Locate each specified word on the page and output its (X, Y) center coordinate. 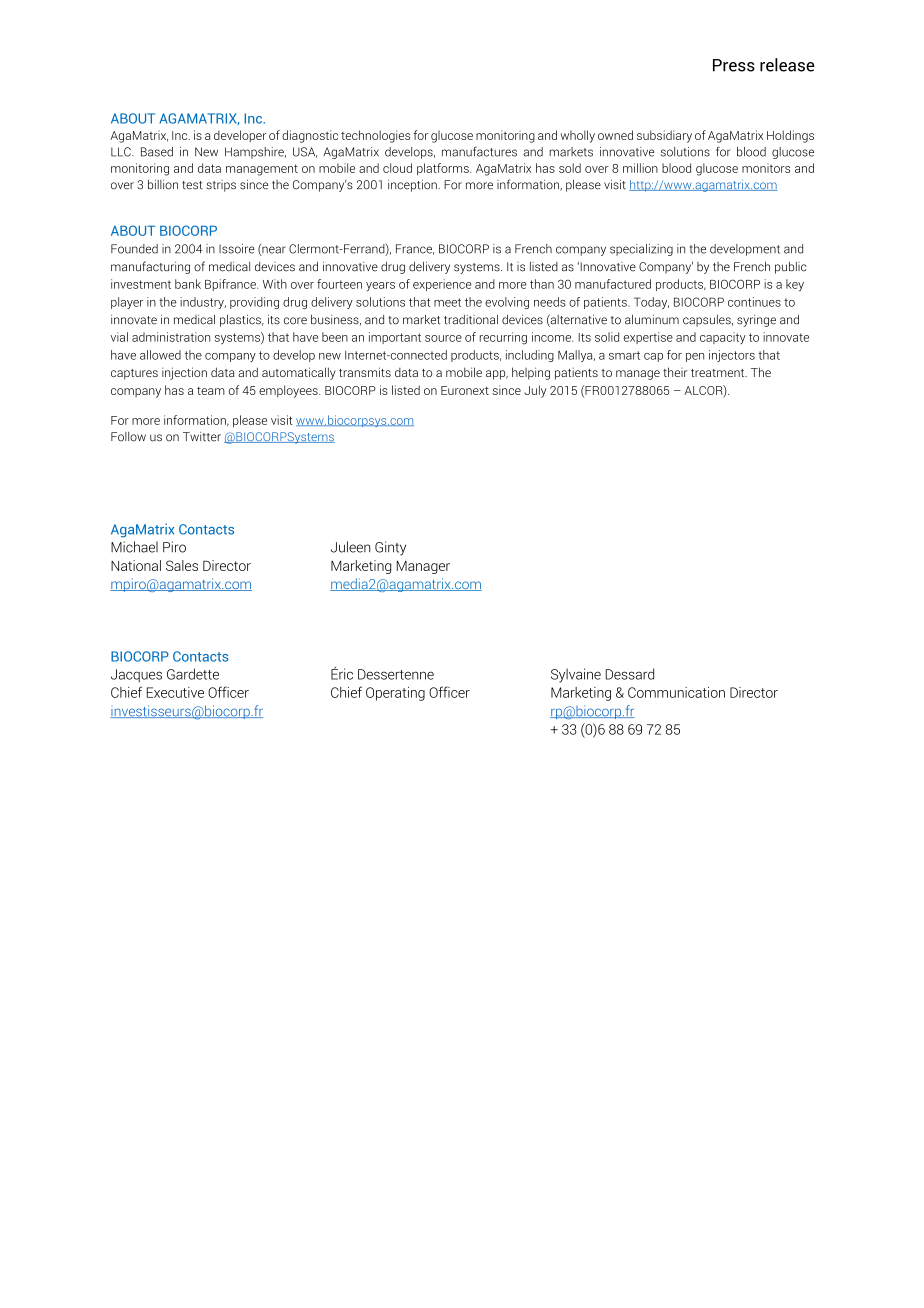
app (497, 375)
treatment (719, 373)
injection (184, 373)
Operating (395, 694)
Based (157, 152)
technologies (375, 136)
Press (734, 65)
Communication (676, 692)
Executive (175, 692)
